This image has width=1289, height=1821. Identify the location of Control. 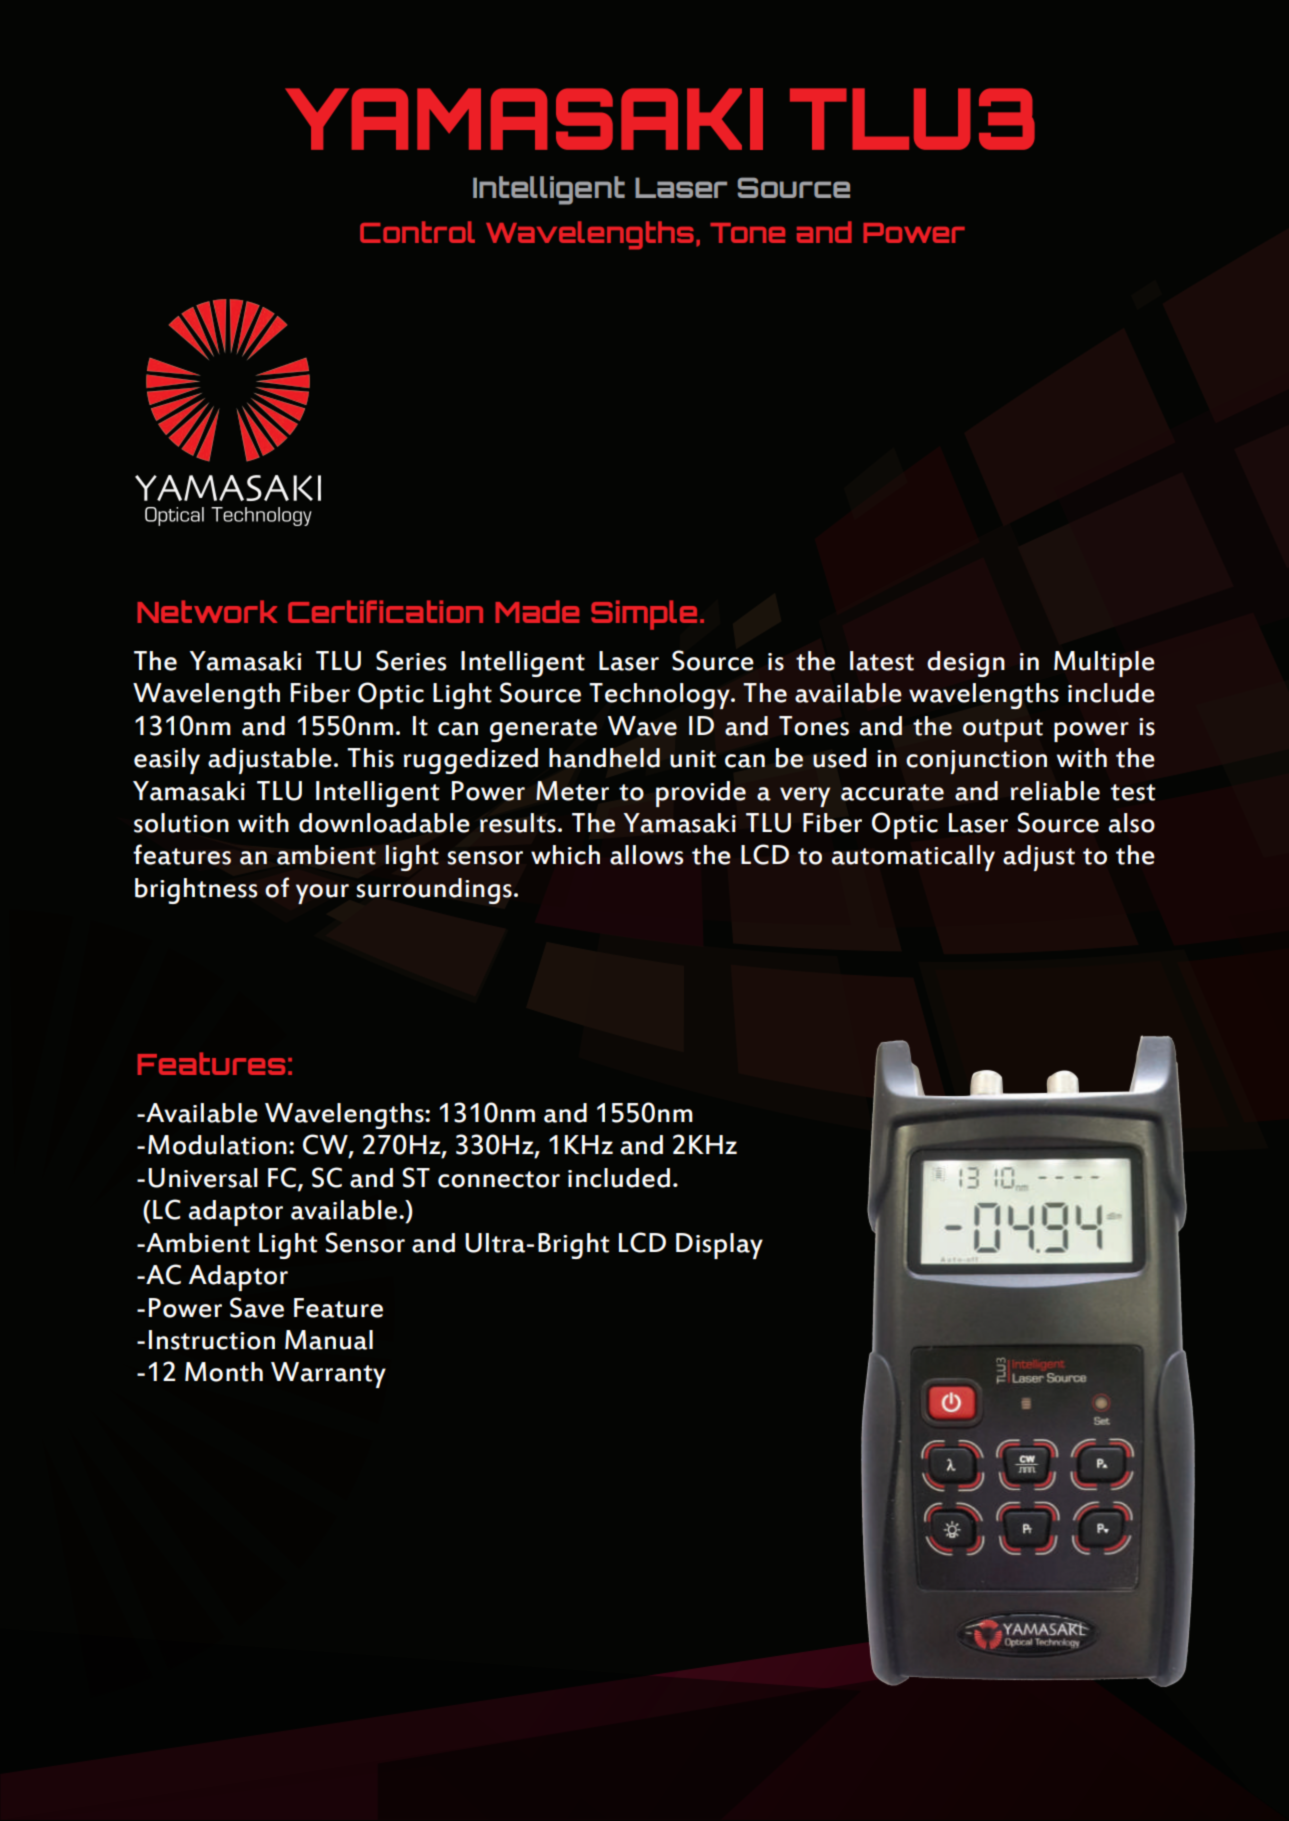
(417, 232).
